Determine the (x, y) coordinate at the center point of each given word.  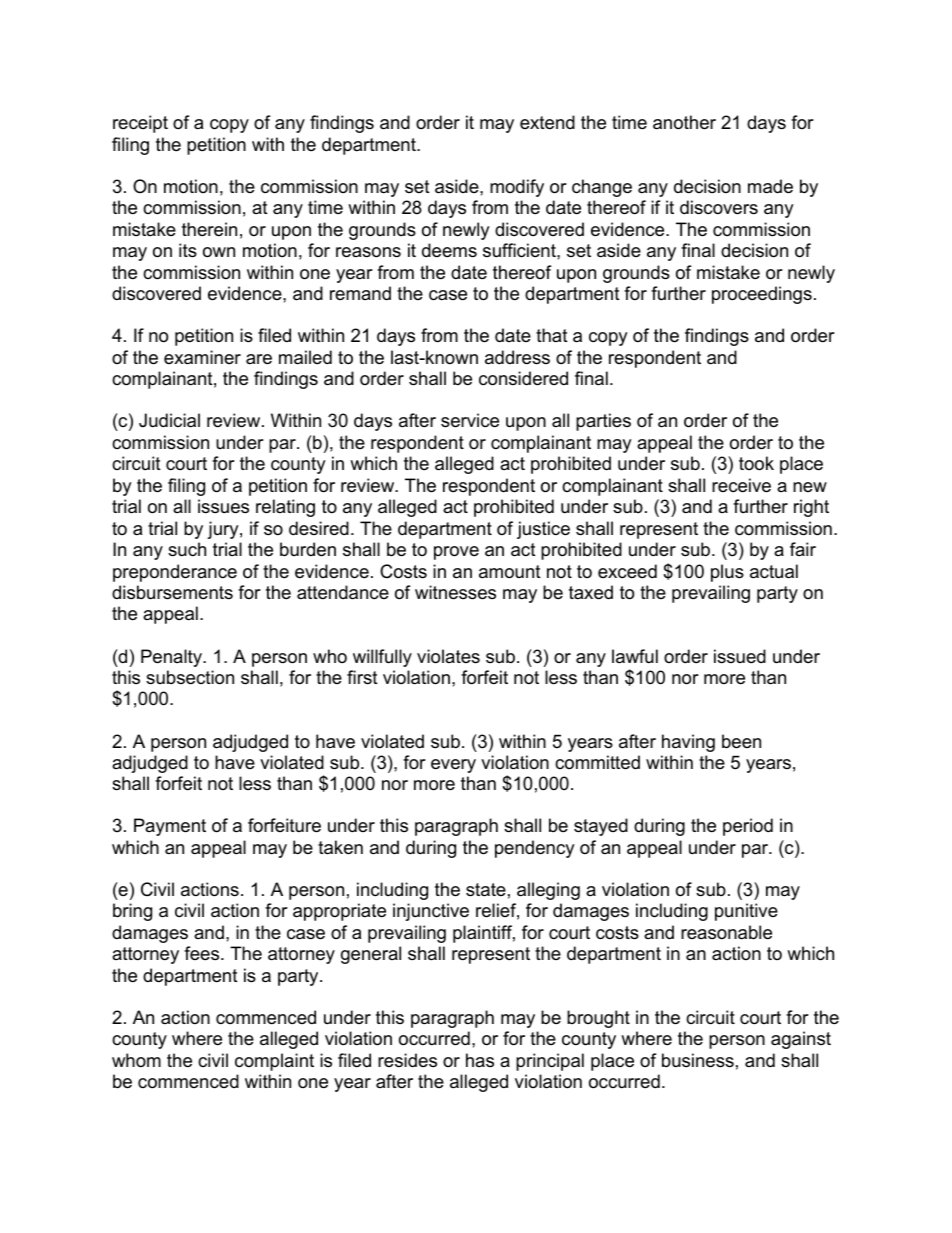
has (480, 1060)
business (698, 1060)
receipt (140, 124)
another (684, 122)
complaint (274, 1062)
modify (517, 188)
